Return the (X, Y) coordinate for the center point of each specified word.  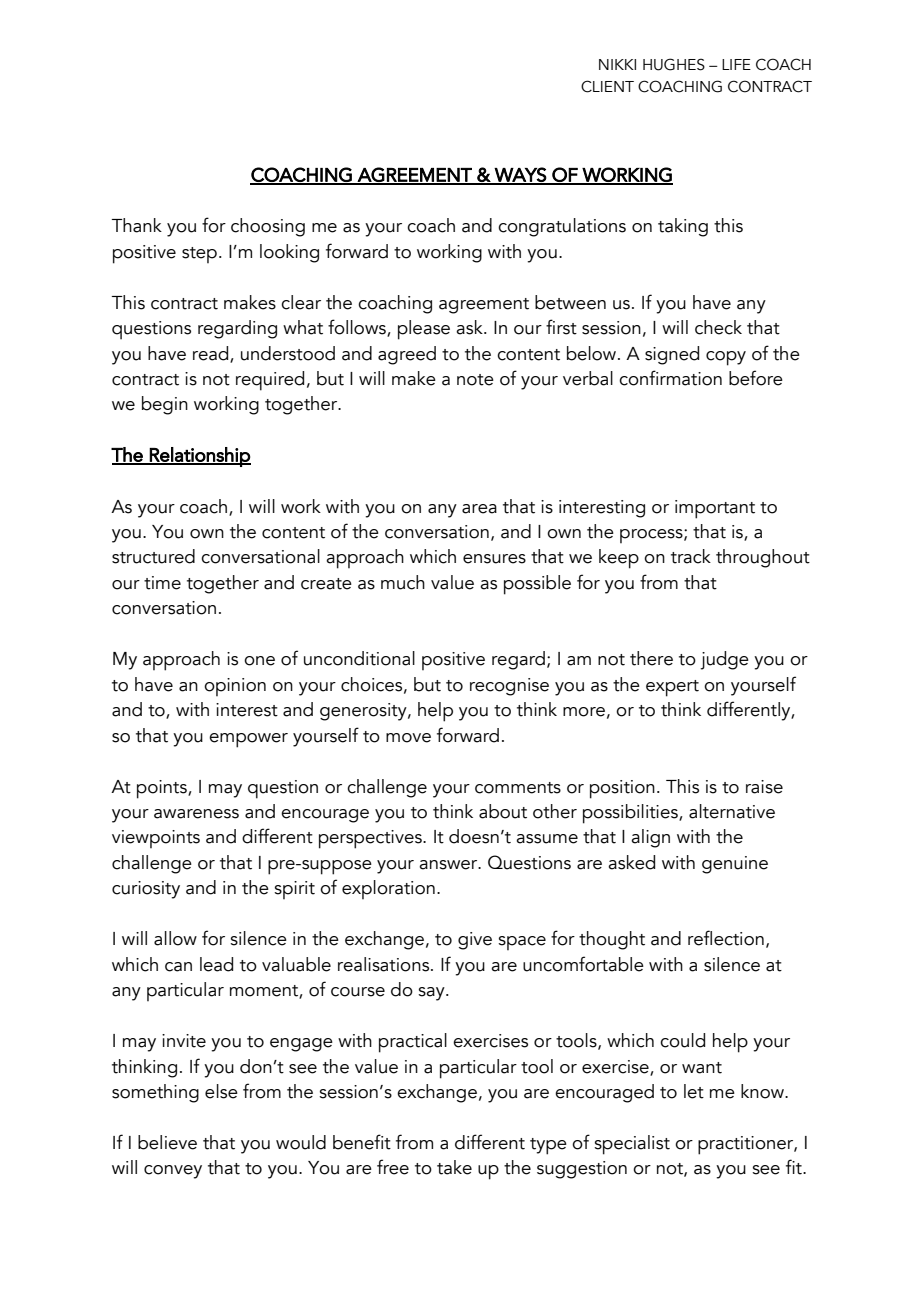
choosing (268, 227)
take (454, 1167)
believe (167, 1142)
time (162, 583)
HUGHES (674, 64)
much (403, 582)
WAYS (520, 175)
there (651, 658)
